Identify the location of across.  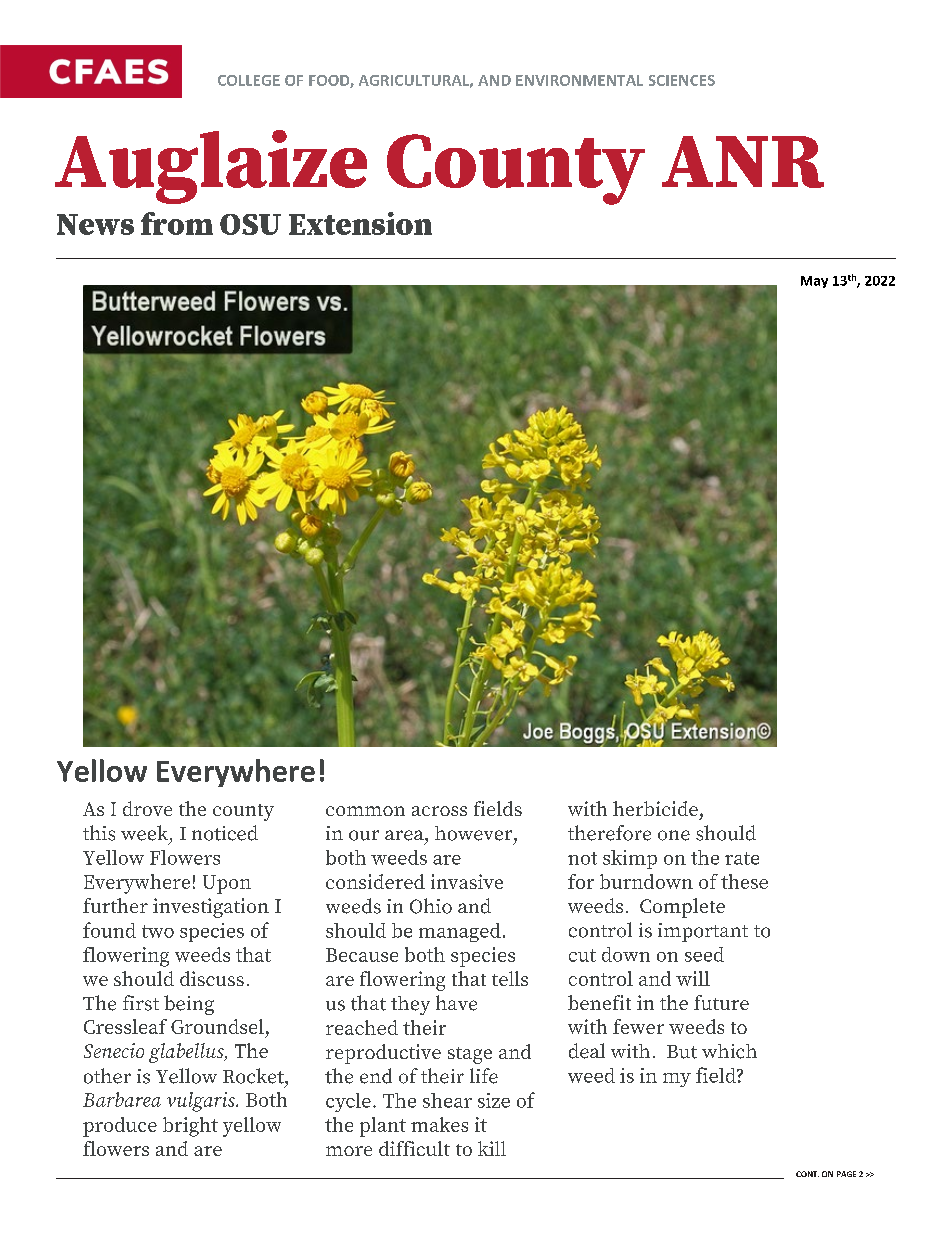
(439, 811).
